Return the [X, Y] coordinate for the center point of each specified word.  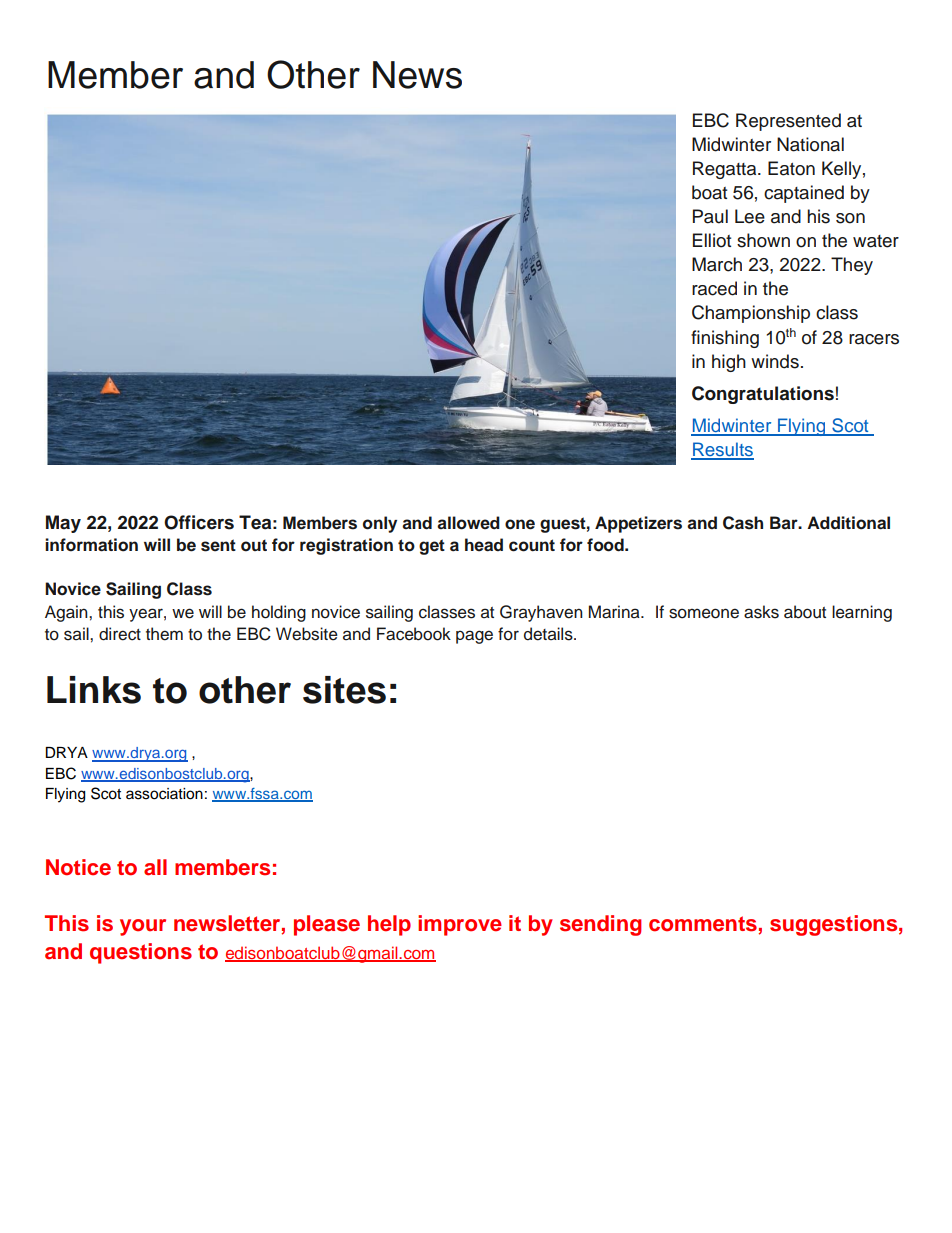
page [474, 637]
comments [703, 924]
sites [344, 690]
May [63, 524]
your [143, 927]
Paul [710, 216]
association [164, 794]
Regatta [726, 170]
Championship [751, 314]
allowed [468, 523]
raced [714, 288]
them [164, 634]
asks [761, 612]
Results [722, 450]
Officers [199, 522]
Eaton [791, 168]
